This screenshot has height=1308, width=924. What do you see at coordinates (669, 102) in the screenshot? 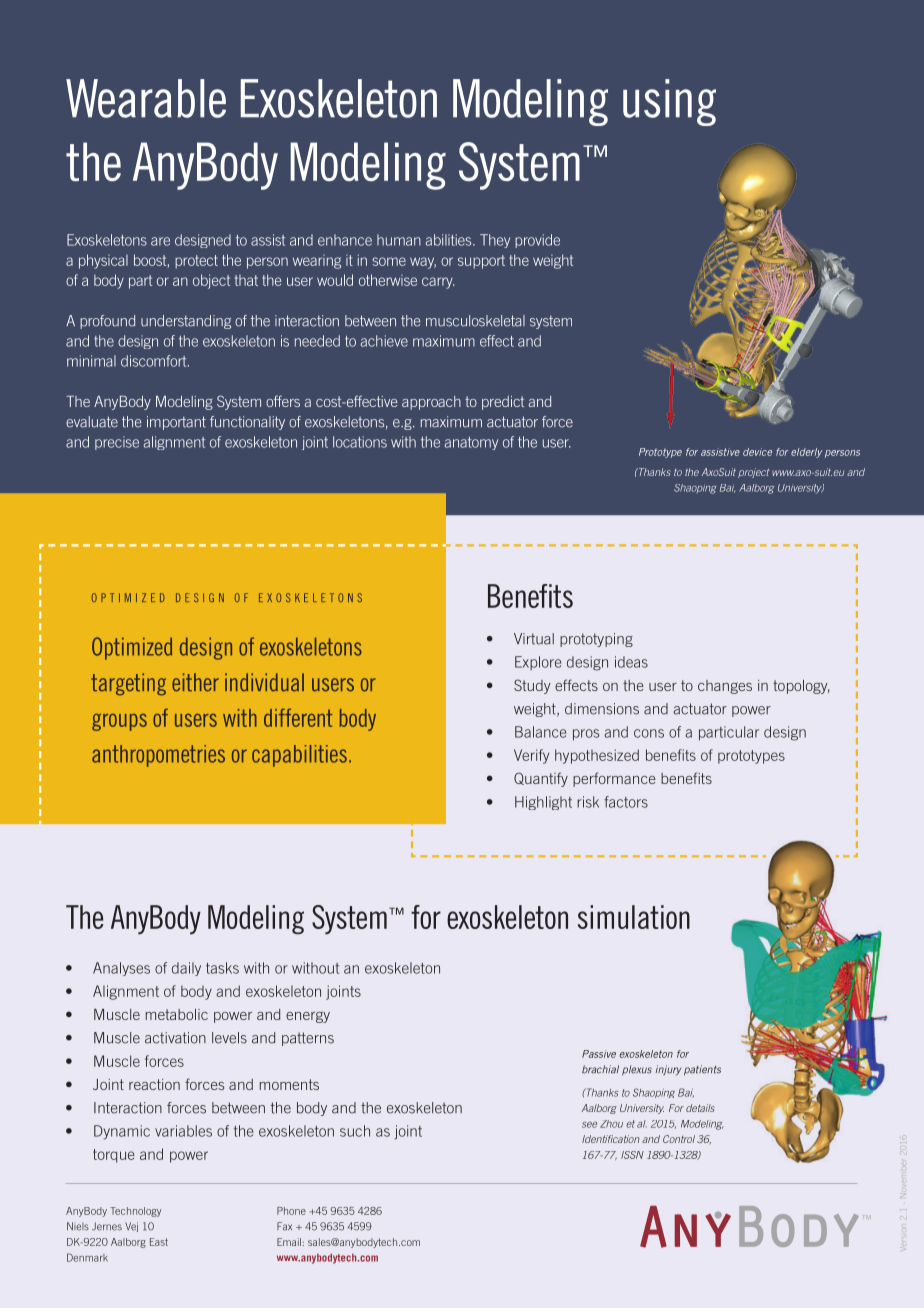
I see `using` at bounding box center [669, 102].
